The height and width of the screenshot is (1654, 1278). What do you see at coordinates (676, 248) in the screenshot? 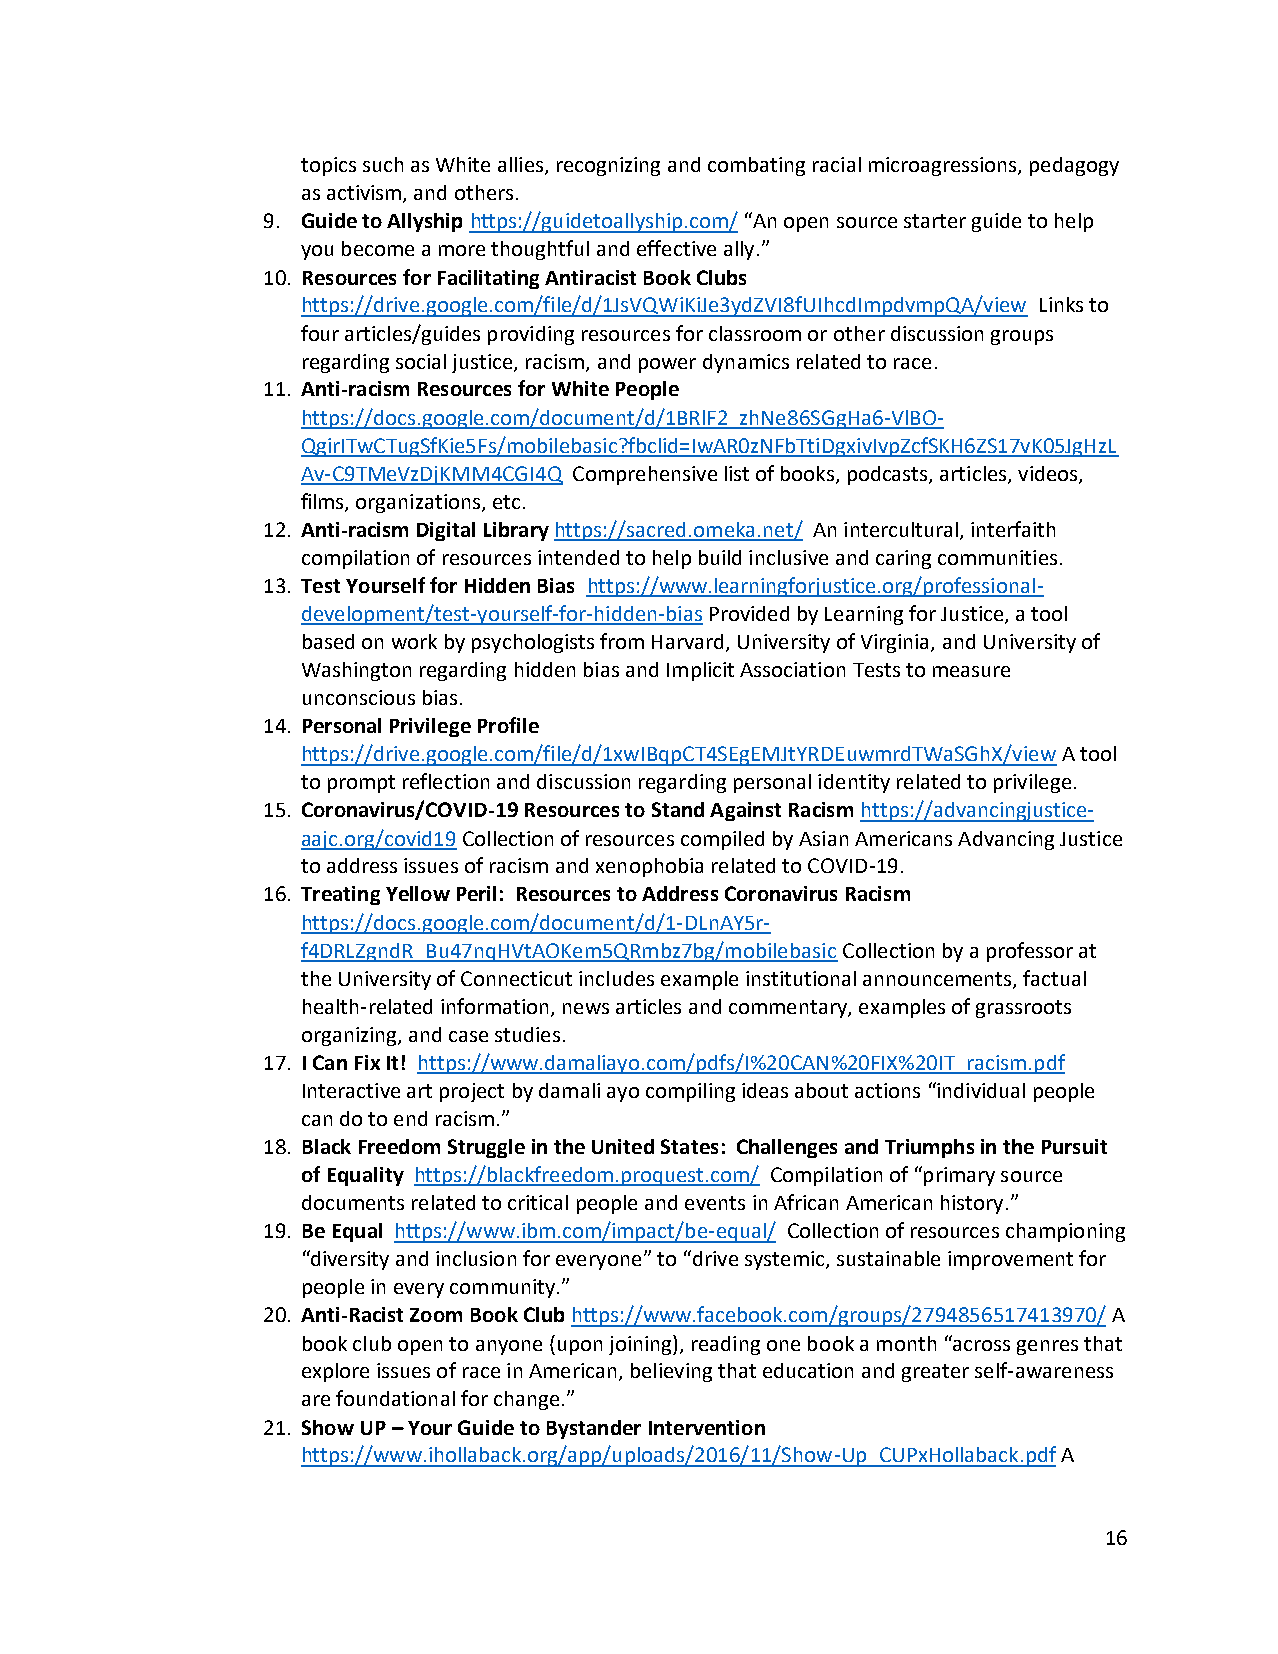
I see `effective` at bounding box center [676, 248].
